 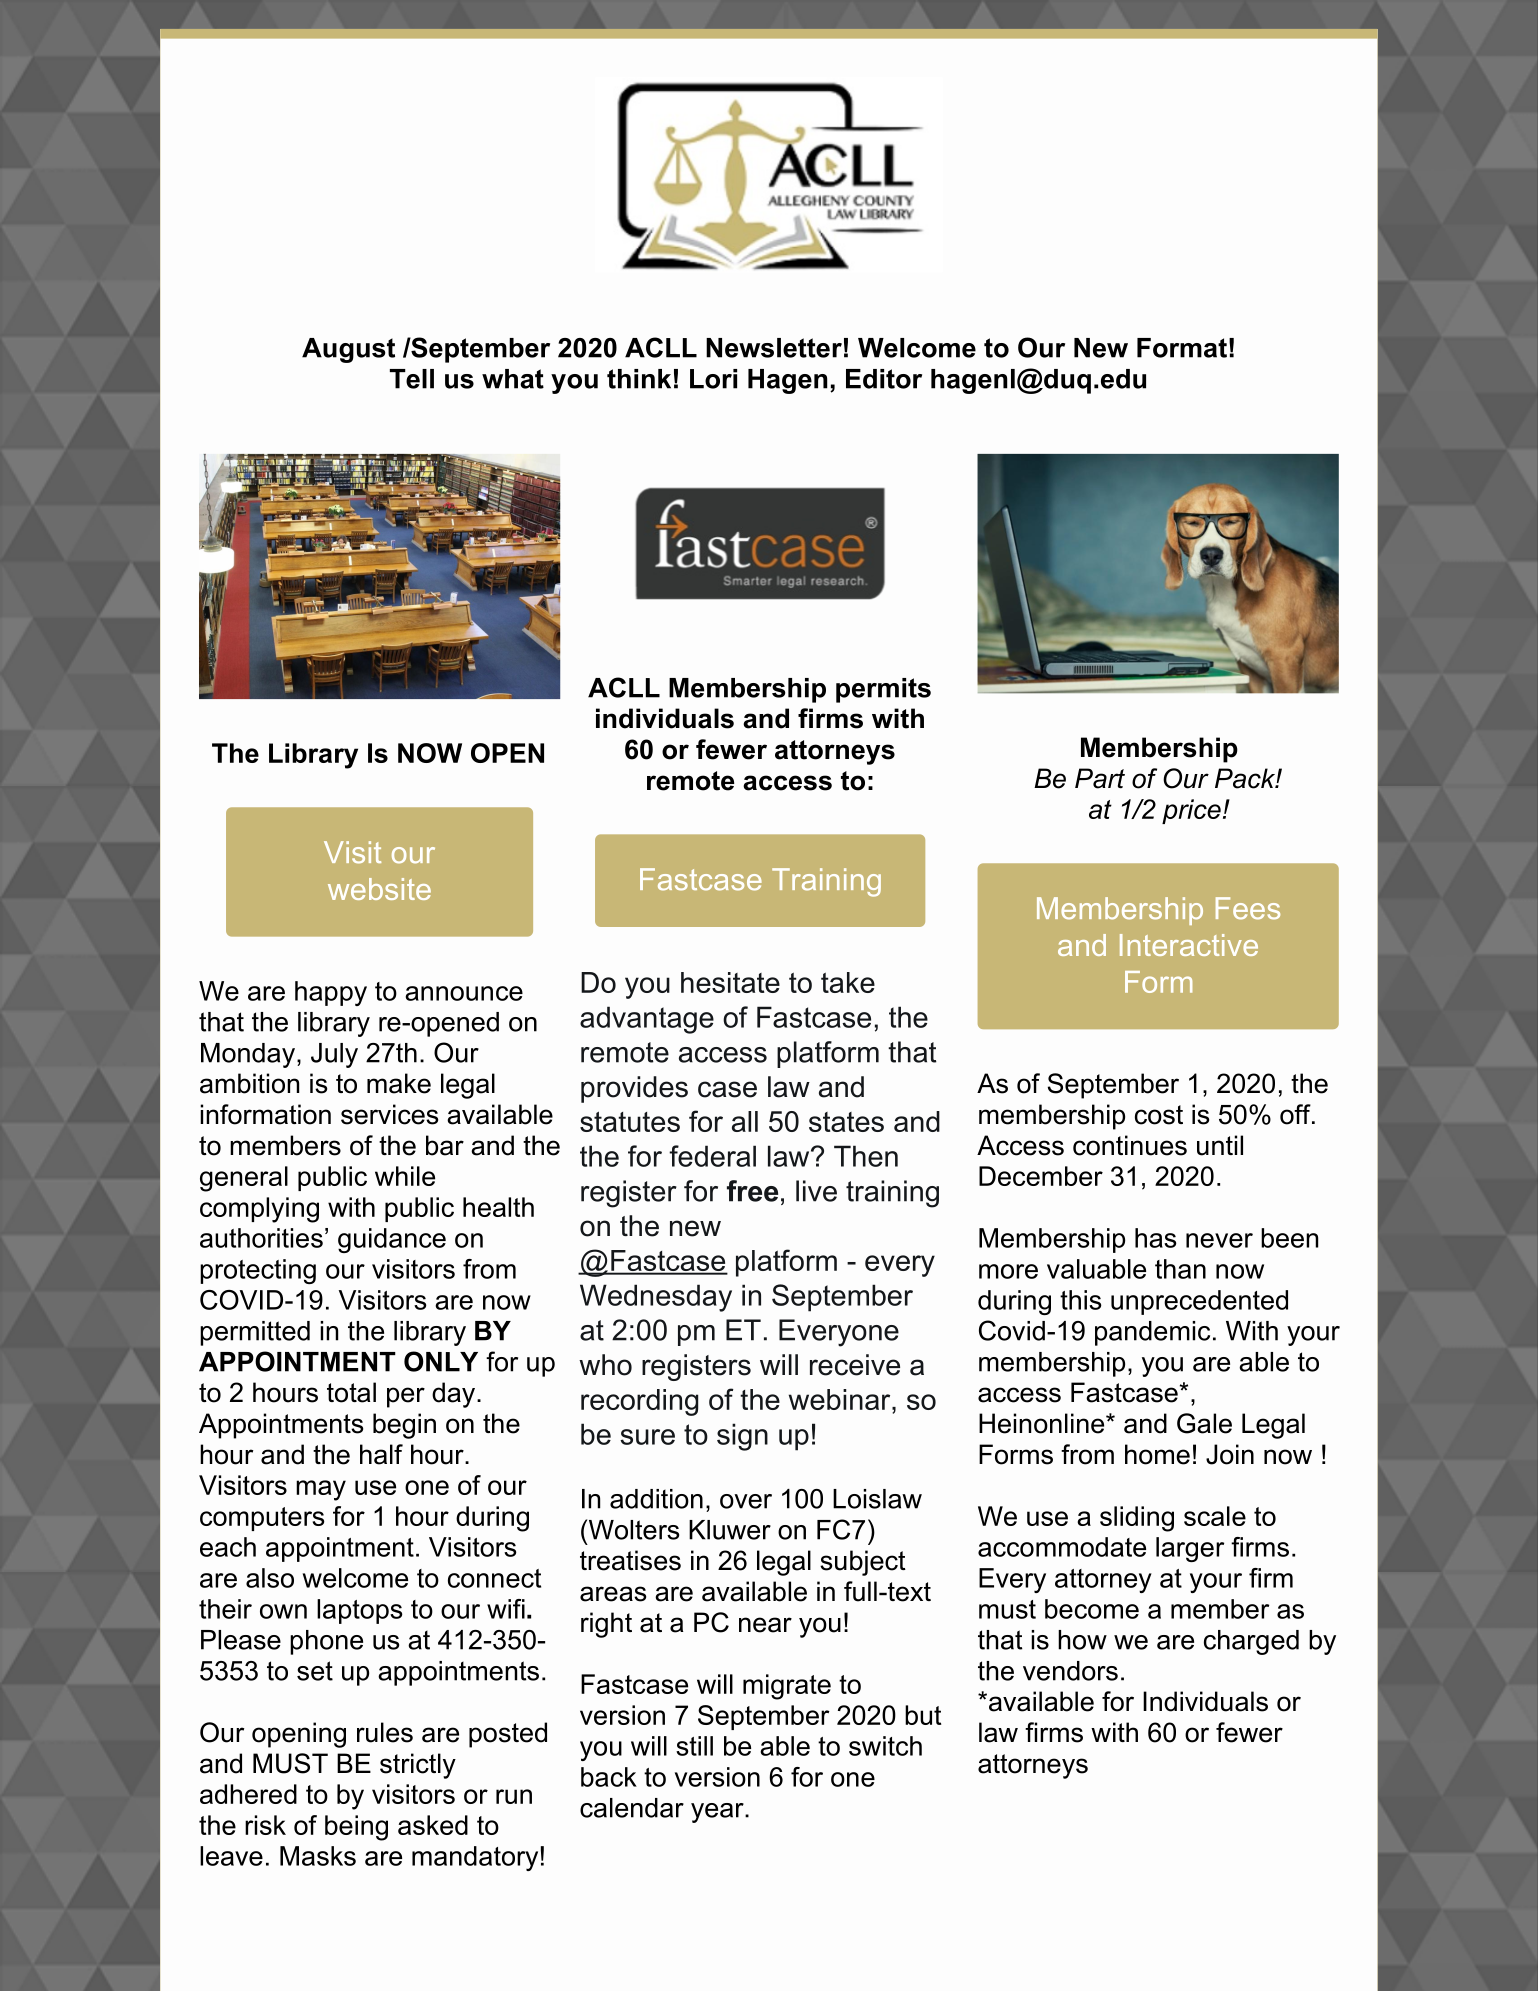 What do you see at coordinates (884, 379) in the screenshot?
I see `Editor` at bounding box center [884, 379].
